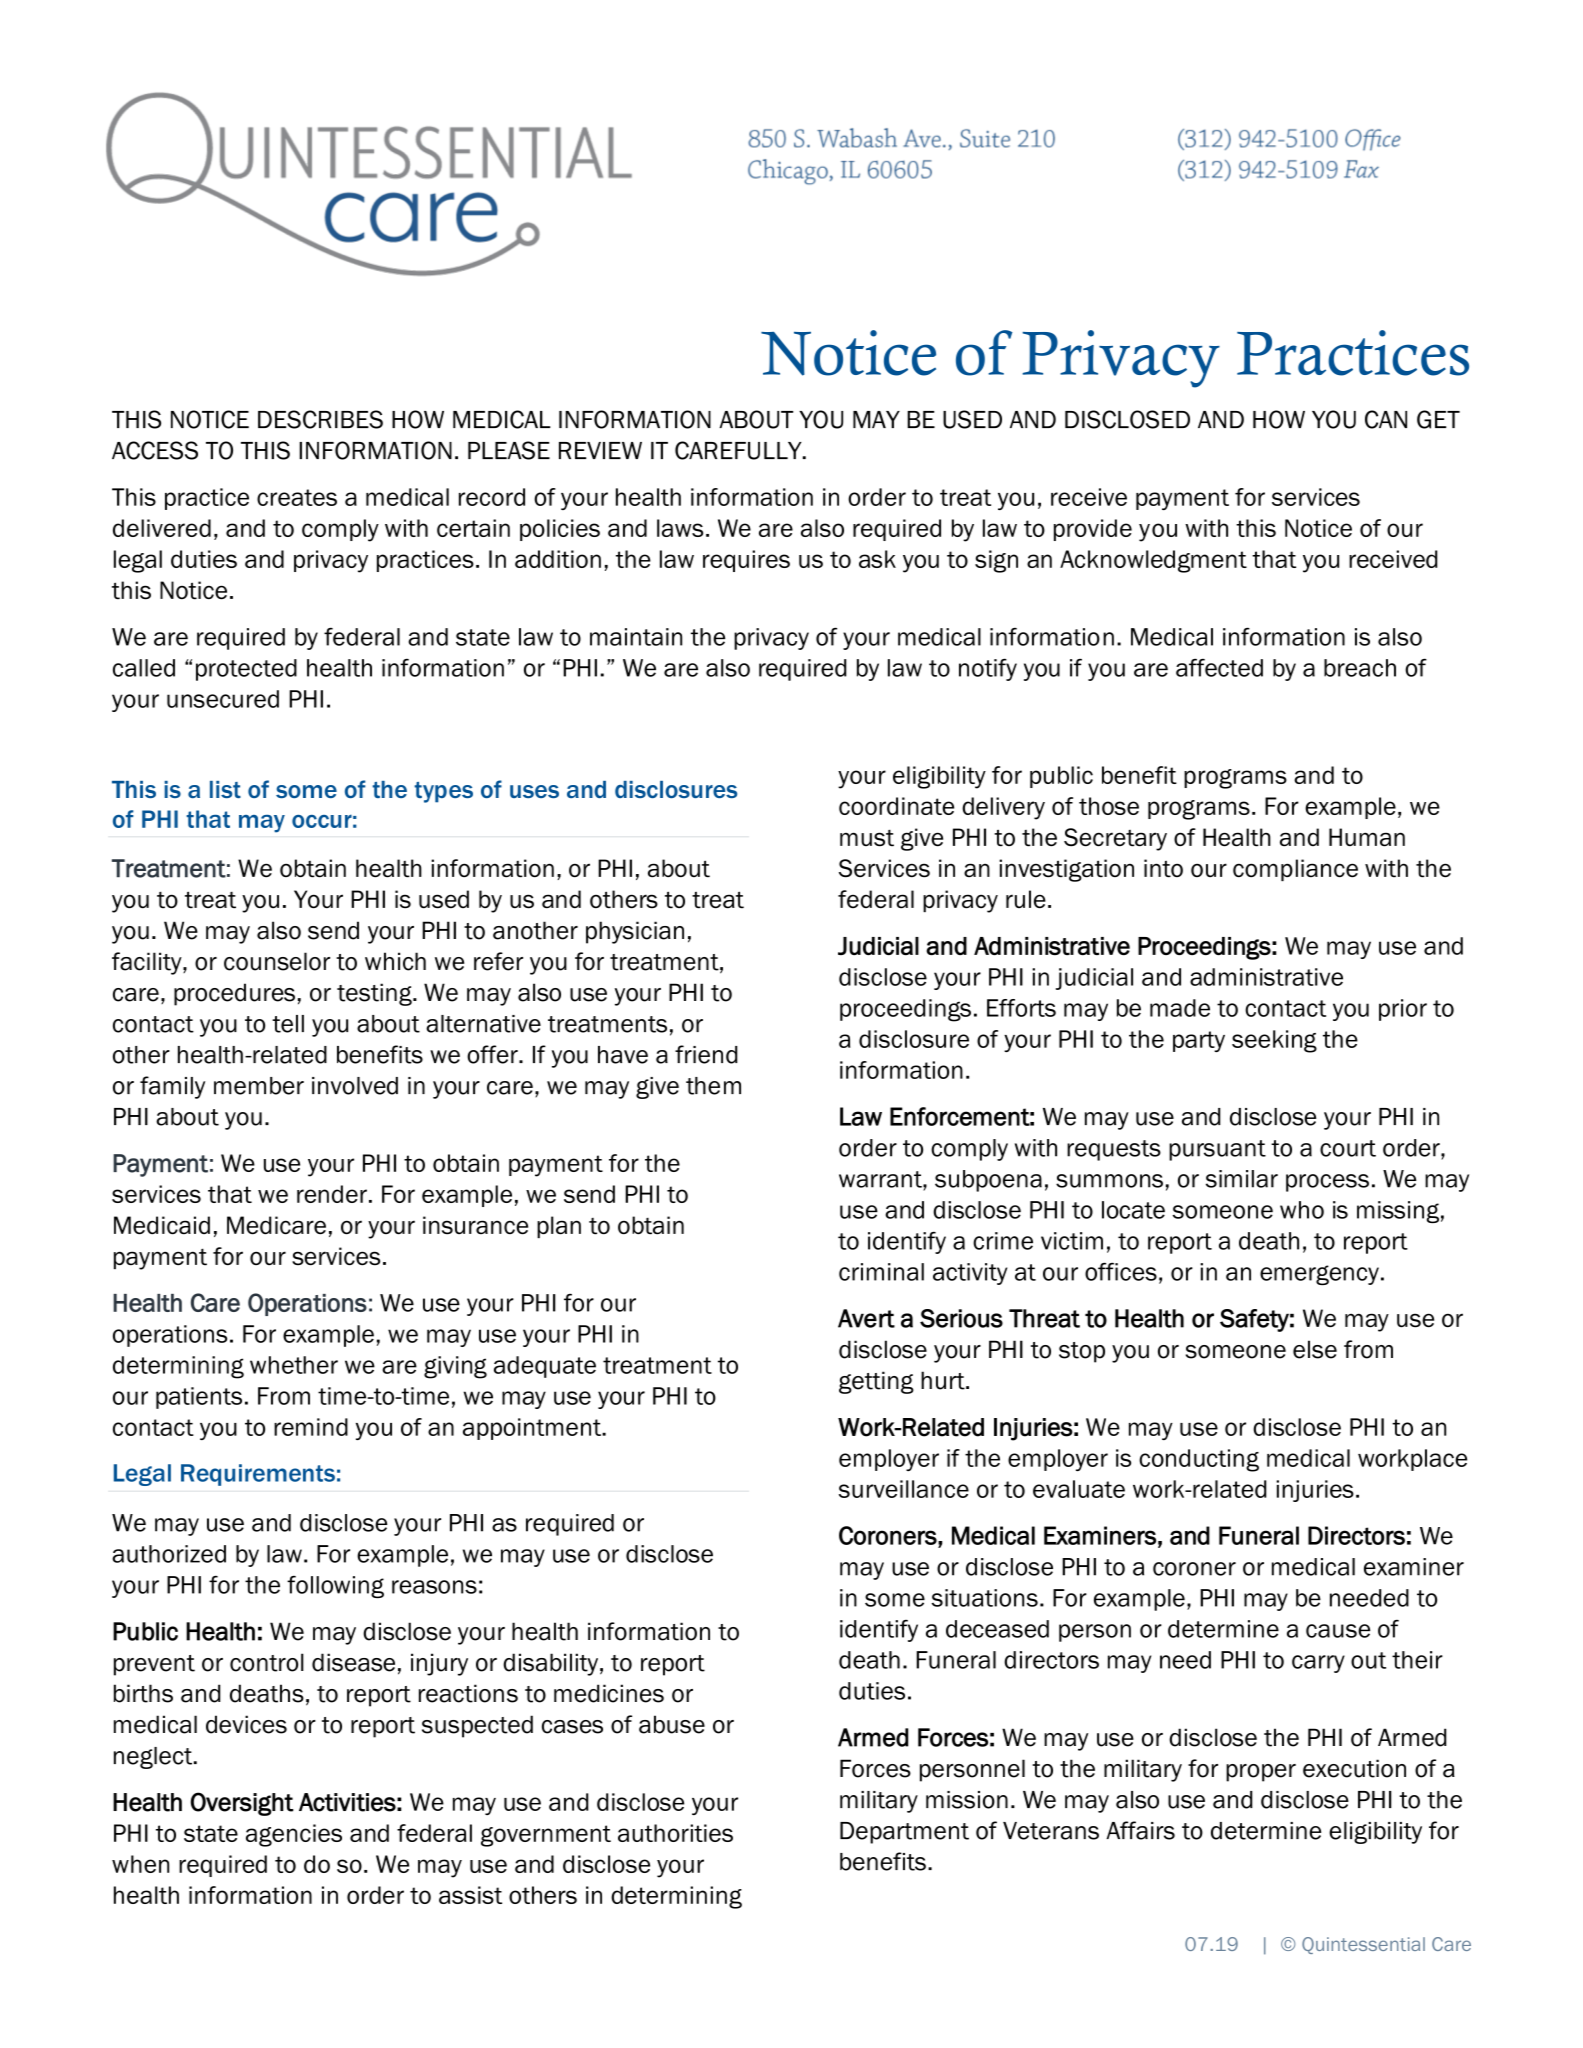 This page has width=1583, height=2048. What do you see at coordinates (1363, 1945) in the page?
I see `Quintessential` at bounding box center [1363, 1945].
